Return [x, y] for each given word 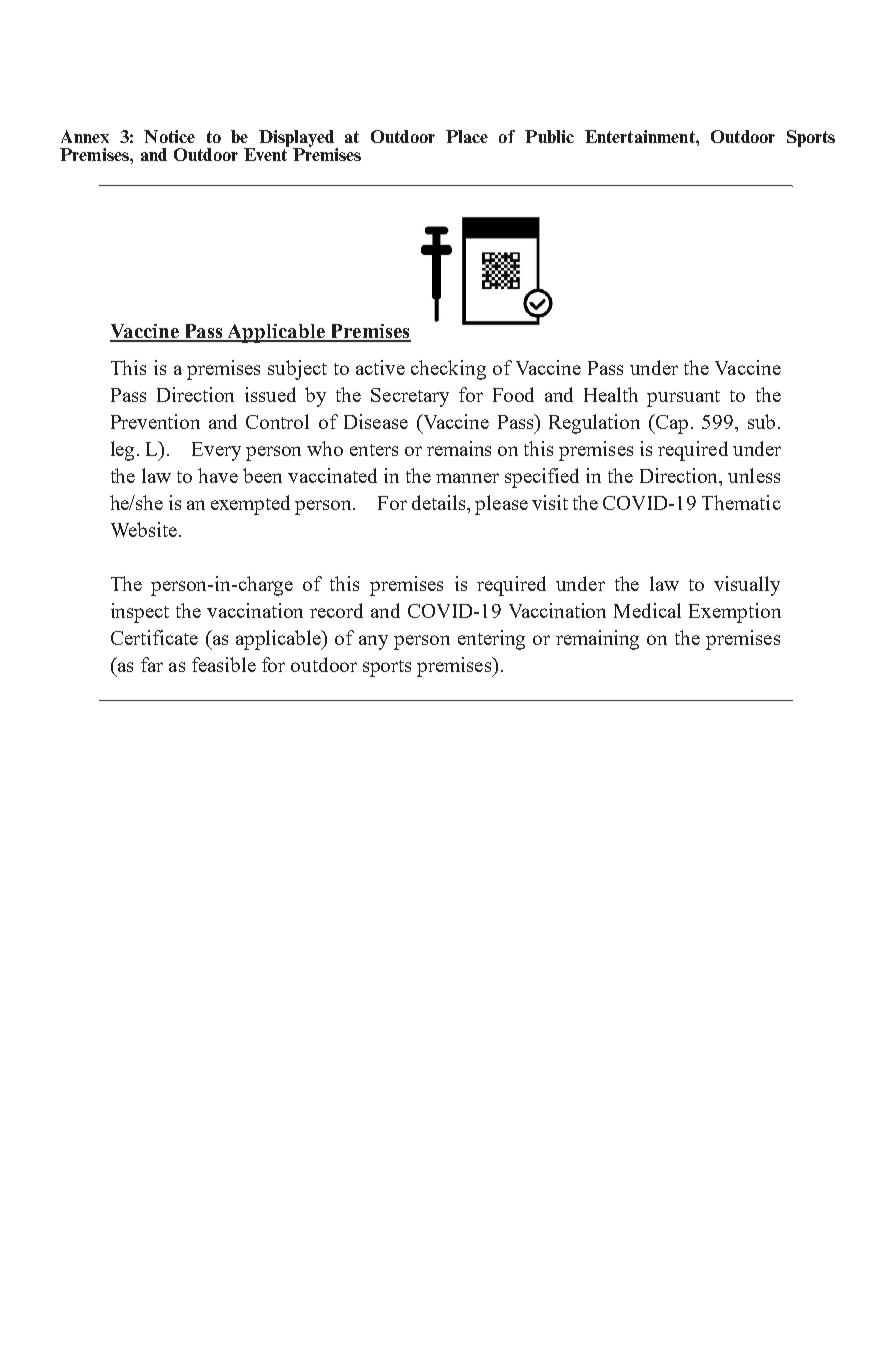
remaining [597, 640]
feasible [224, 664]
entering [491, 640]
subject [297, 370]
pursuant [683, 398]
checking [448, 370]
